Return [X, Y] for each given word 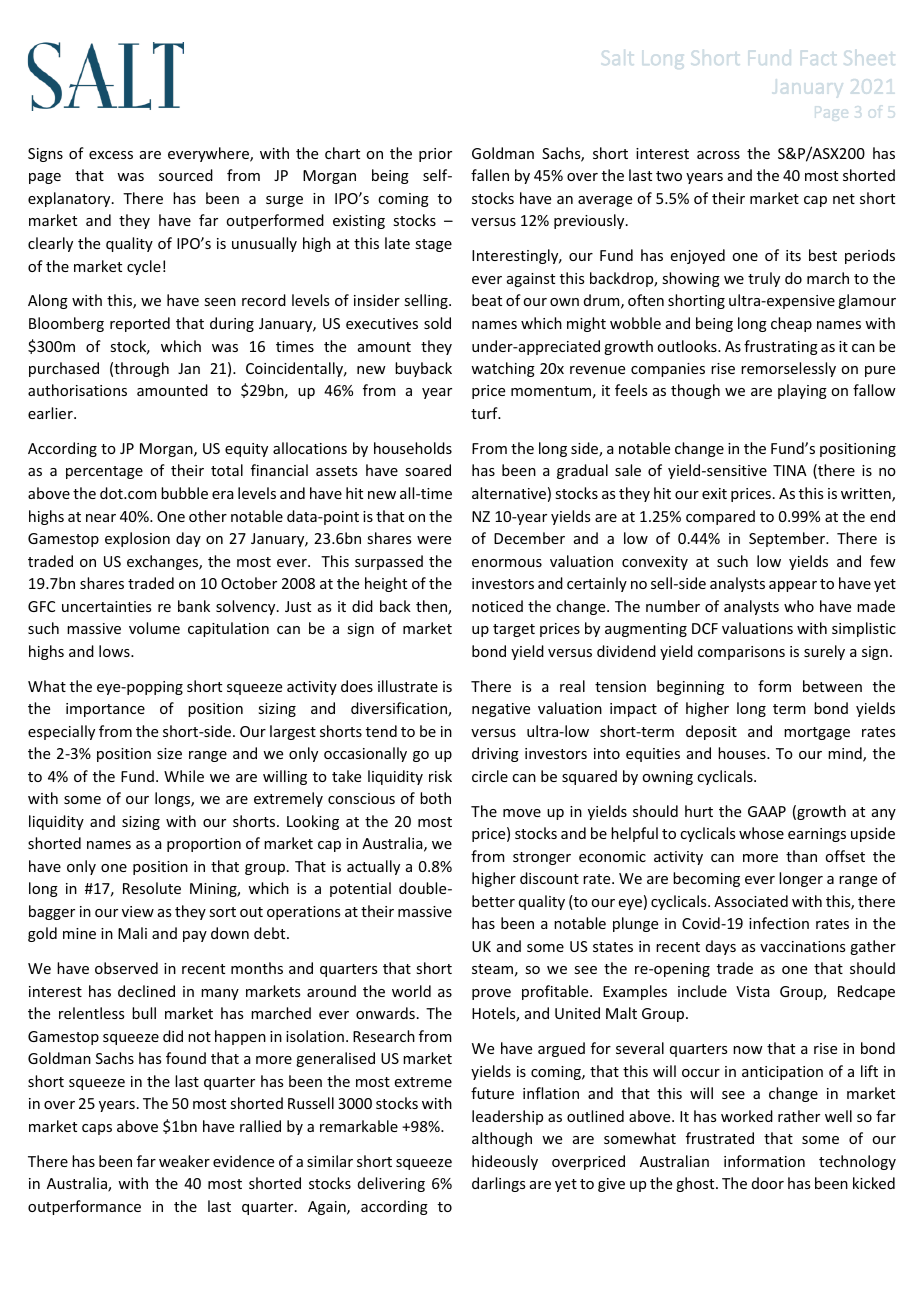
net [844, 199]
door [768, 1183]
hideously [505, 1162]
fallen [490, 175]
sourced [186, 175]
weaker [184, 1161]
